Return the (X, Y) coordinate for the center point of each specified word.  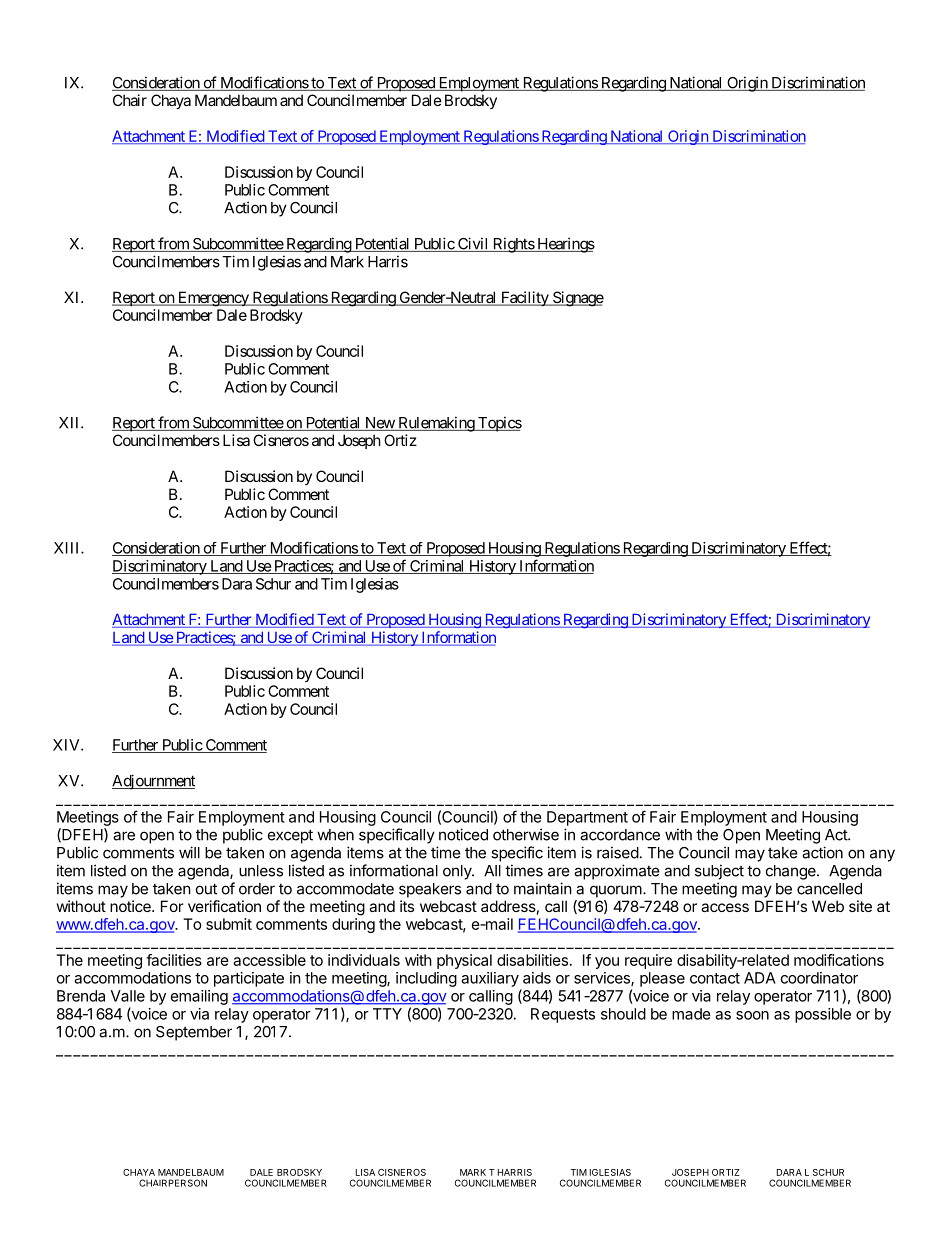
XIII (68, 548)
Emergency (213, 299)
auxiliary (490, 979)
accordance (620, 835)
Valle (128, 996)
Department (587, 818)
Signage (577, 299)
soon (752, 1015)
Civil (473, 244)
